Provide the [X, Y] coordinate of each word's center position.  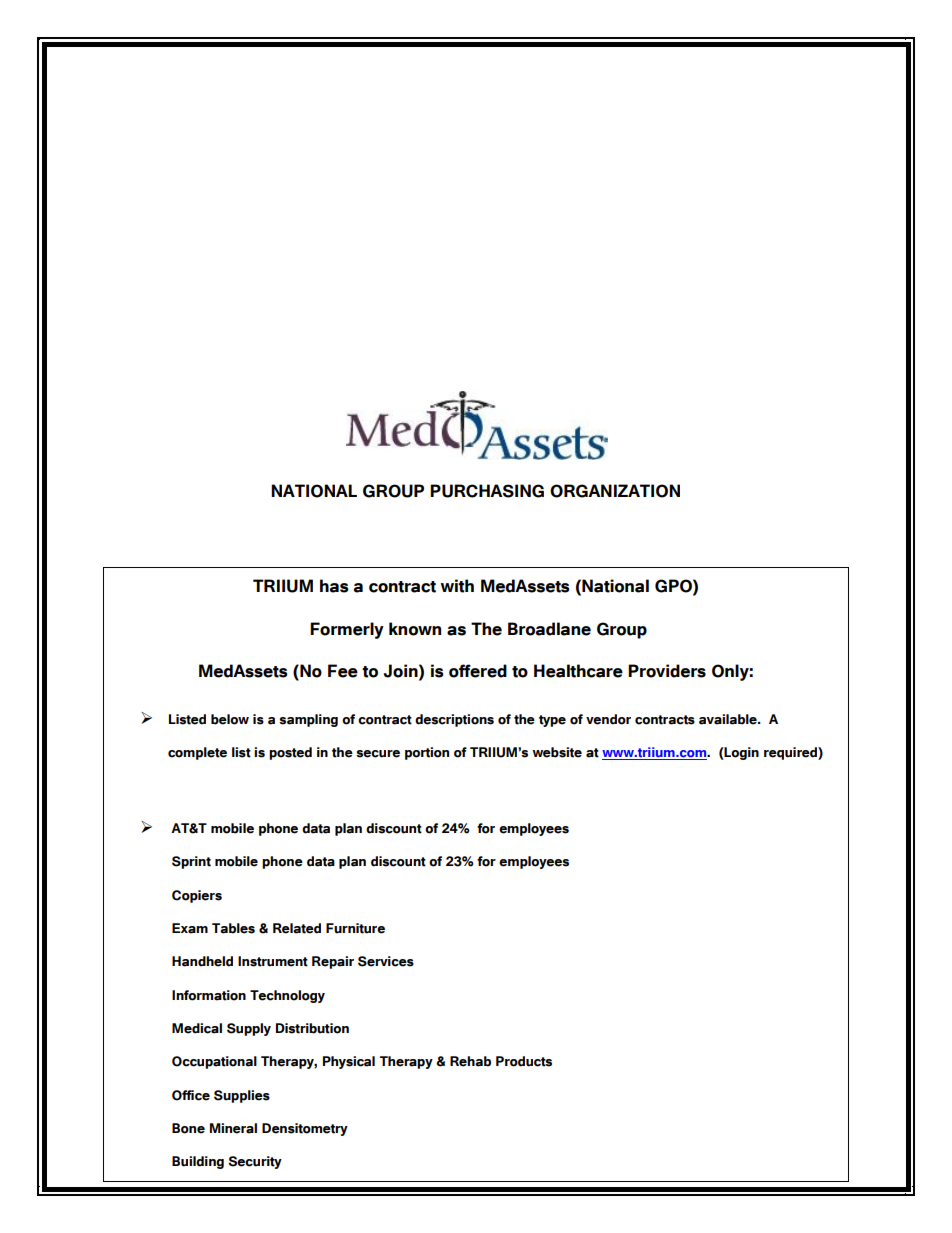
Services [386, 961]
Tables [233, 928]
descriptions [454, 720]
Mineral [233, 1128]
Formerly [347, 630]
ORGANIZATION [615, 491]
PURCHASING [487, 491]
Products [524, 1061]
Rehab [470, 1061]
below [230, 719]
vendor [608, 719]
